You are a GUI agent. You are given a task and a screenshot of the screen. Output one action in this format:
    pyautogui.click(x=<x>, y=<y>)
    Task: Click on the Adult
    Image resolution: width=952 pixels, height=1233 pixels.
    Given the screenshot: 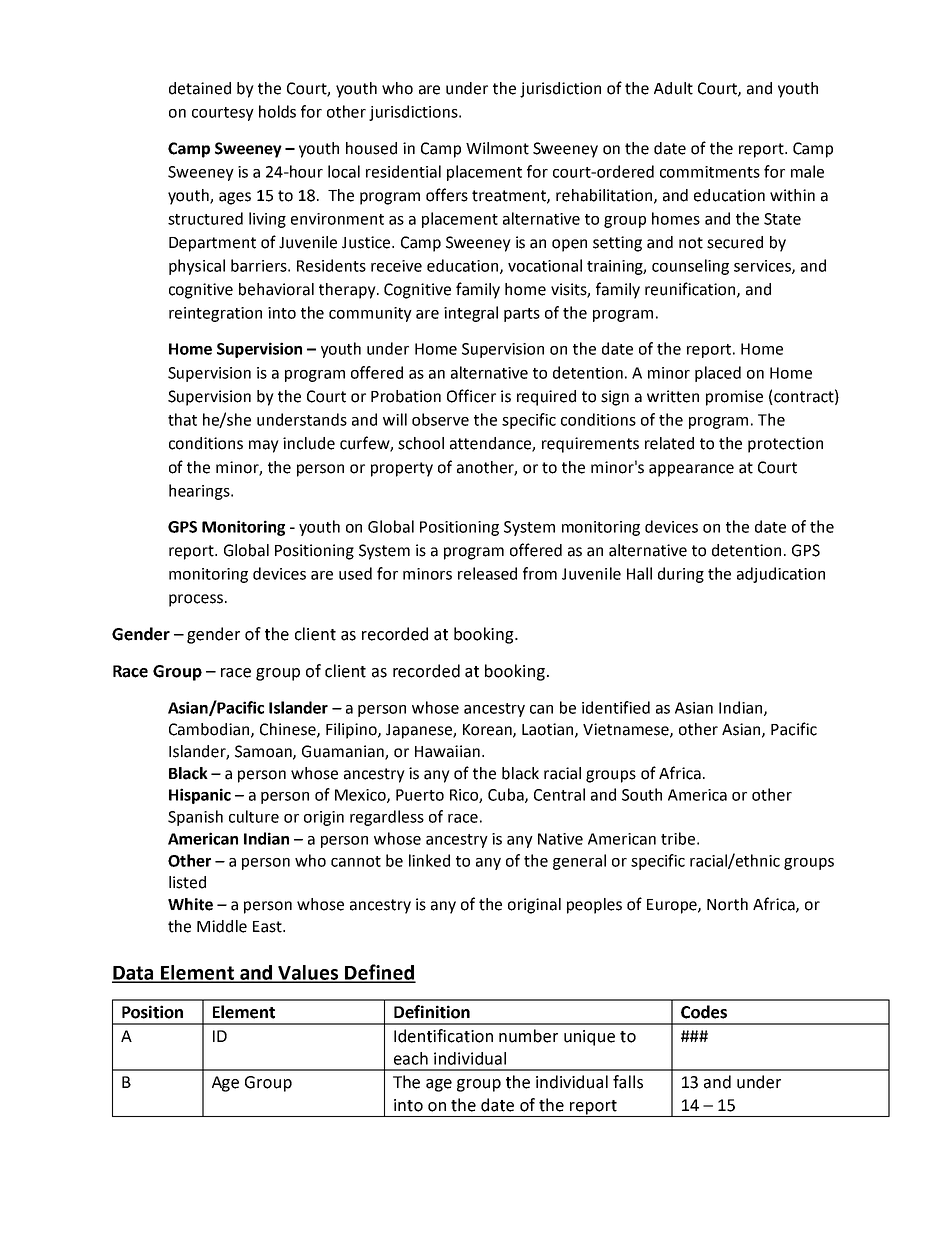 What is the action you would take?
    pyautogui.click(x=673, y=88)
